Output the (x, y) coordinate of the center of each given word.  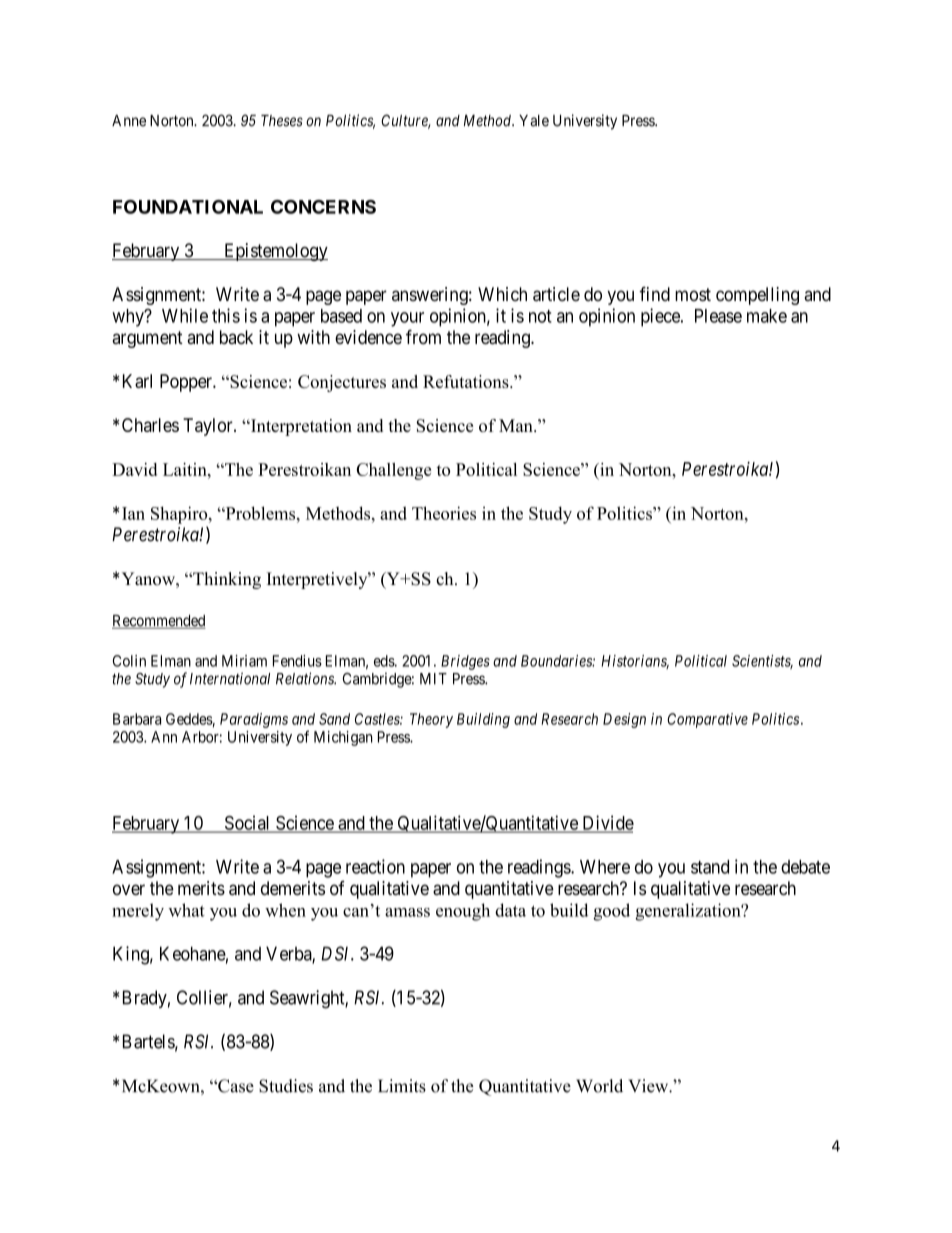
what (186, 910)
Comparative (707, 720)
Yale (534, 121)
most (693, 294)
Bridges (465, 662)
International (230, 678)
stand (710, 867)
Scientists (762, 662)
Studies (286, 1086)
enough (463, 912)
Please (718, 316)
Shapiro (180, 515)
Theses (282, 121)
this (226, 315)
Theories (444, 513)
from (423, 337)
